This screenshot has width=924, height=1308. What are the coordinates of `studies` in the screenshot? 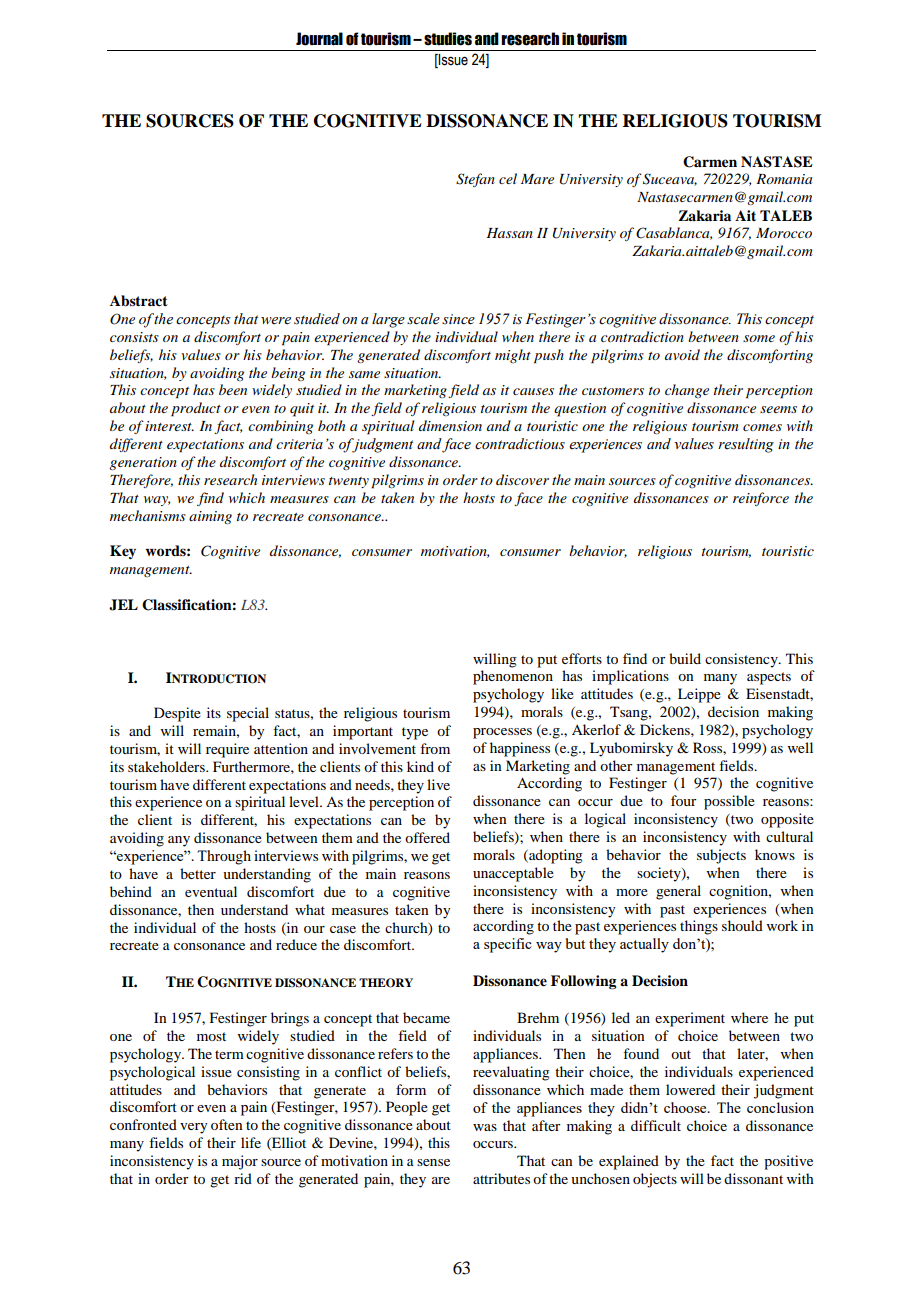 It's located at (448, 39).
